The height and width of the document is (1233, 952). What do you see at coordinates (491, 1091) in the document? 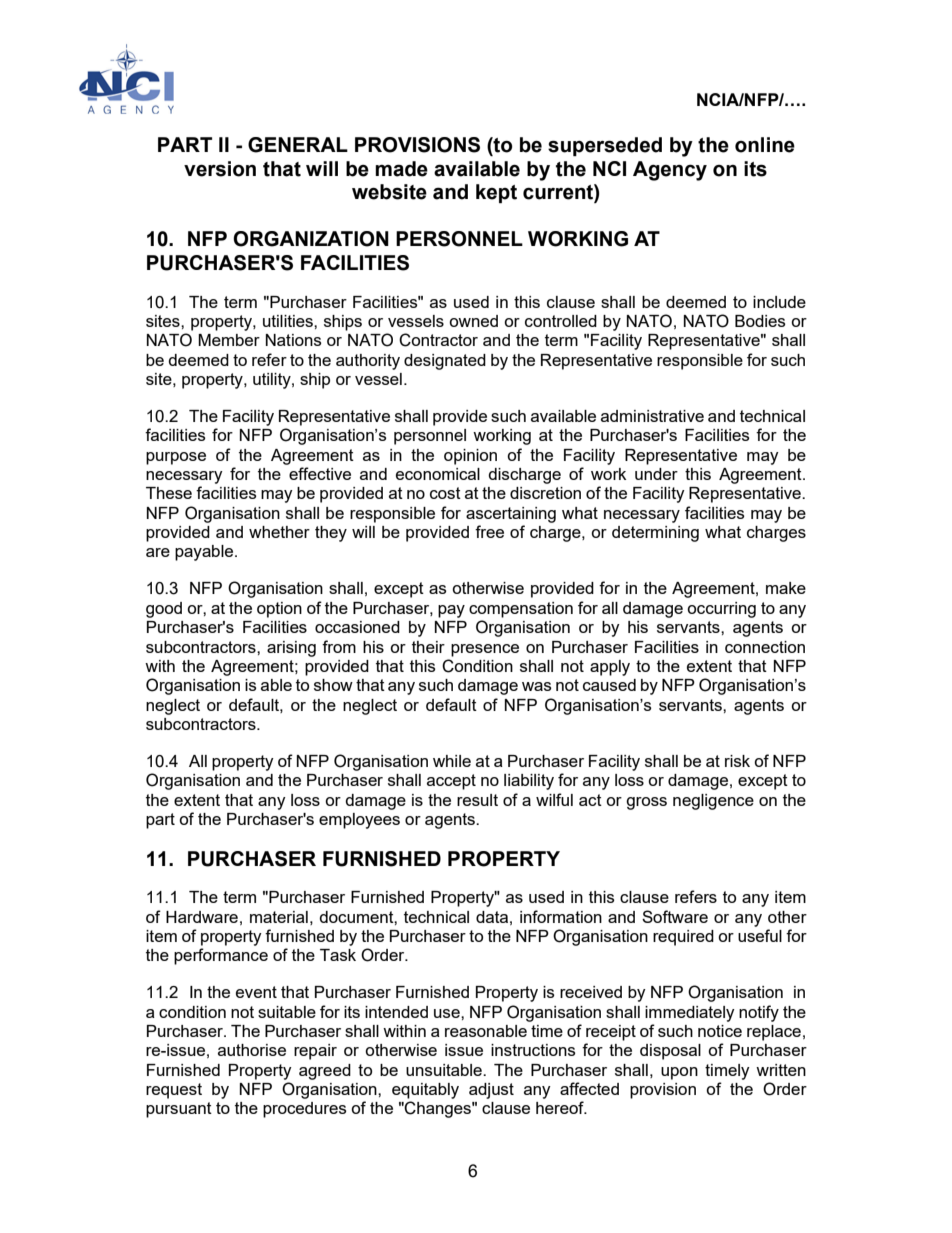
I see `adjust` at bounding box center [491, 1091].
